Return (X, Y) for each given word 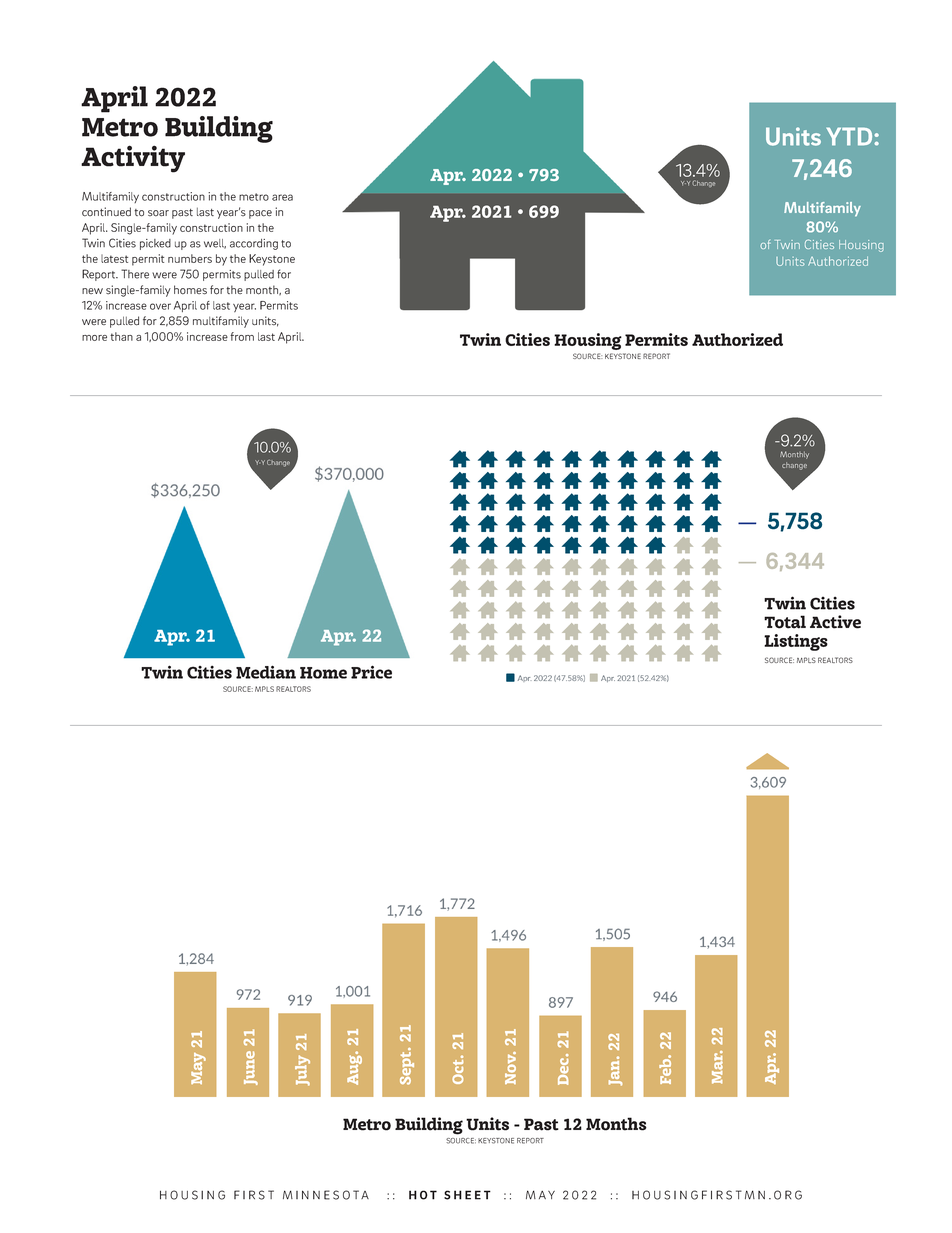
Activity (133, 159)
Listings (796, 642)
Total (785, 622)
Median (266, 672)
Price (371, 672)
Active (835, 622)
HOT (423, 1195)
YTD (850, 136)
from (242, 336)
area (282, 197)
